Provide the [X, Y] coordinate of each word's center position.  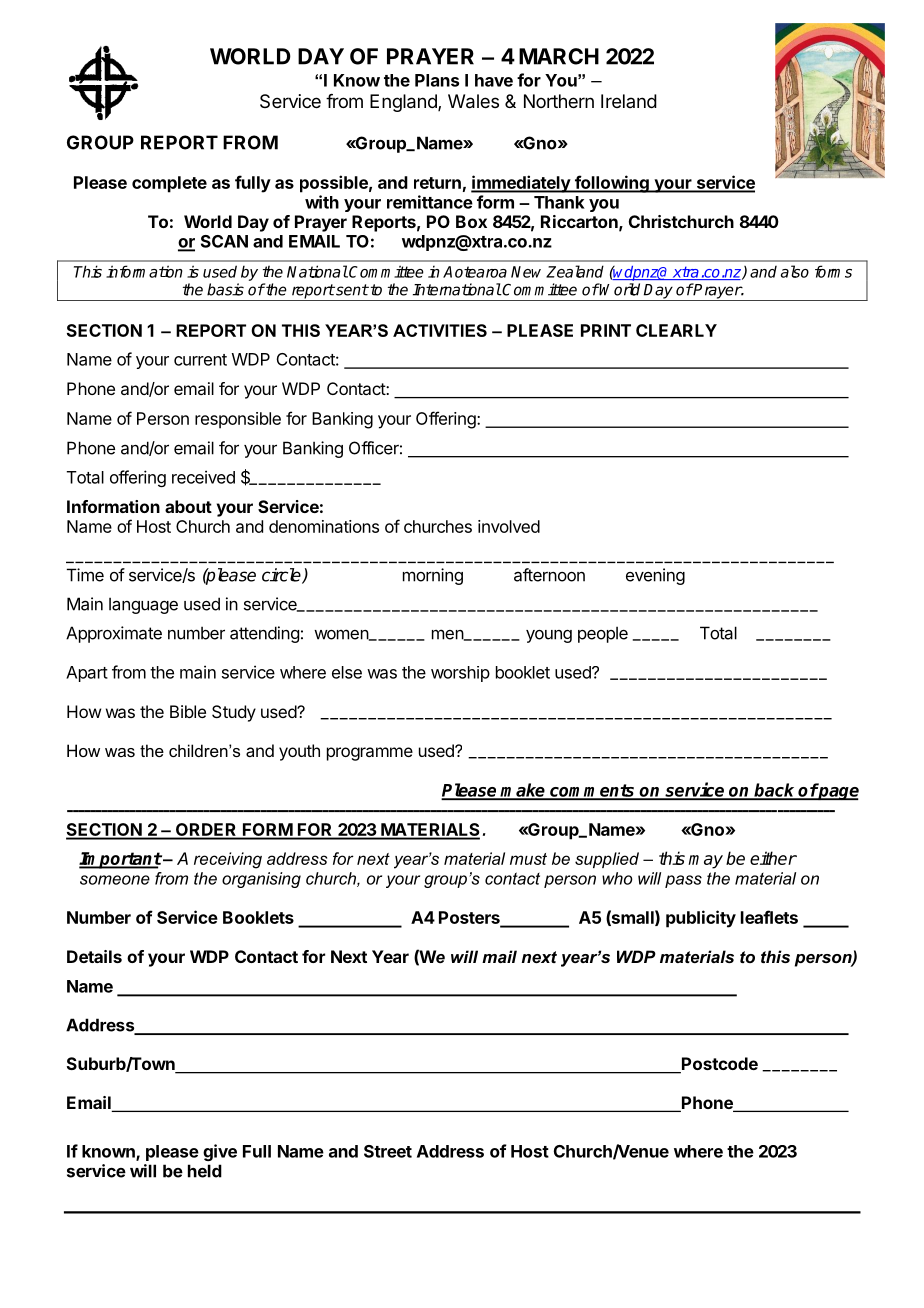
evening [655, 576]
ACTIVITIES [440, 330]
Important [120, 860]
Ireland [629, 101]
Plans [437, 80]
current [200, 360]
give [220, 1152]
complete [169, 184]
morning [433, 576]
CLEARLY [676, 330]
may [705, 862]
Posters [470, 918]
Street [388, 1151]
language [143, 605]
